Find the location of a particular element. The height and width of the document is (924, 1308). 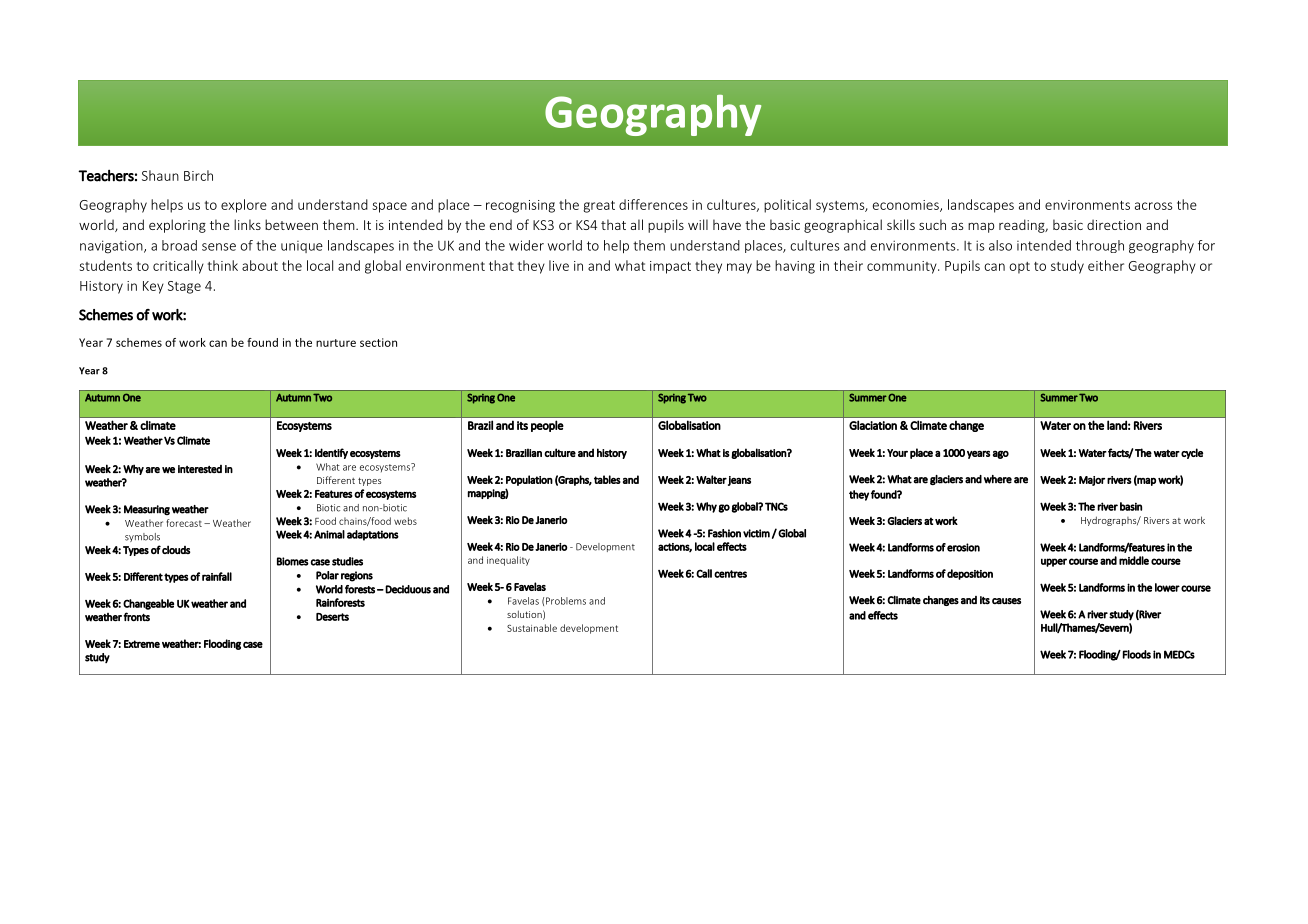

Major is located at coordinates (1092, 481).
